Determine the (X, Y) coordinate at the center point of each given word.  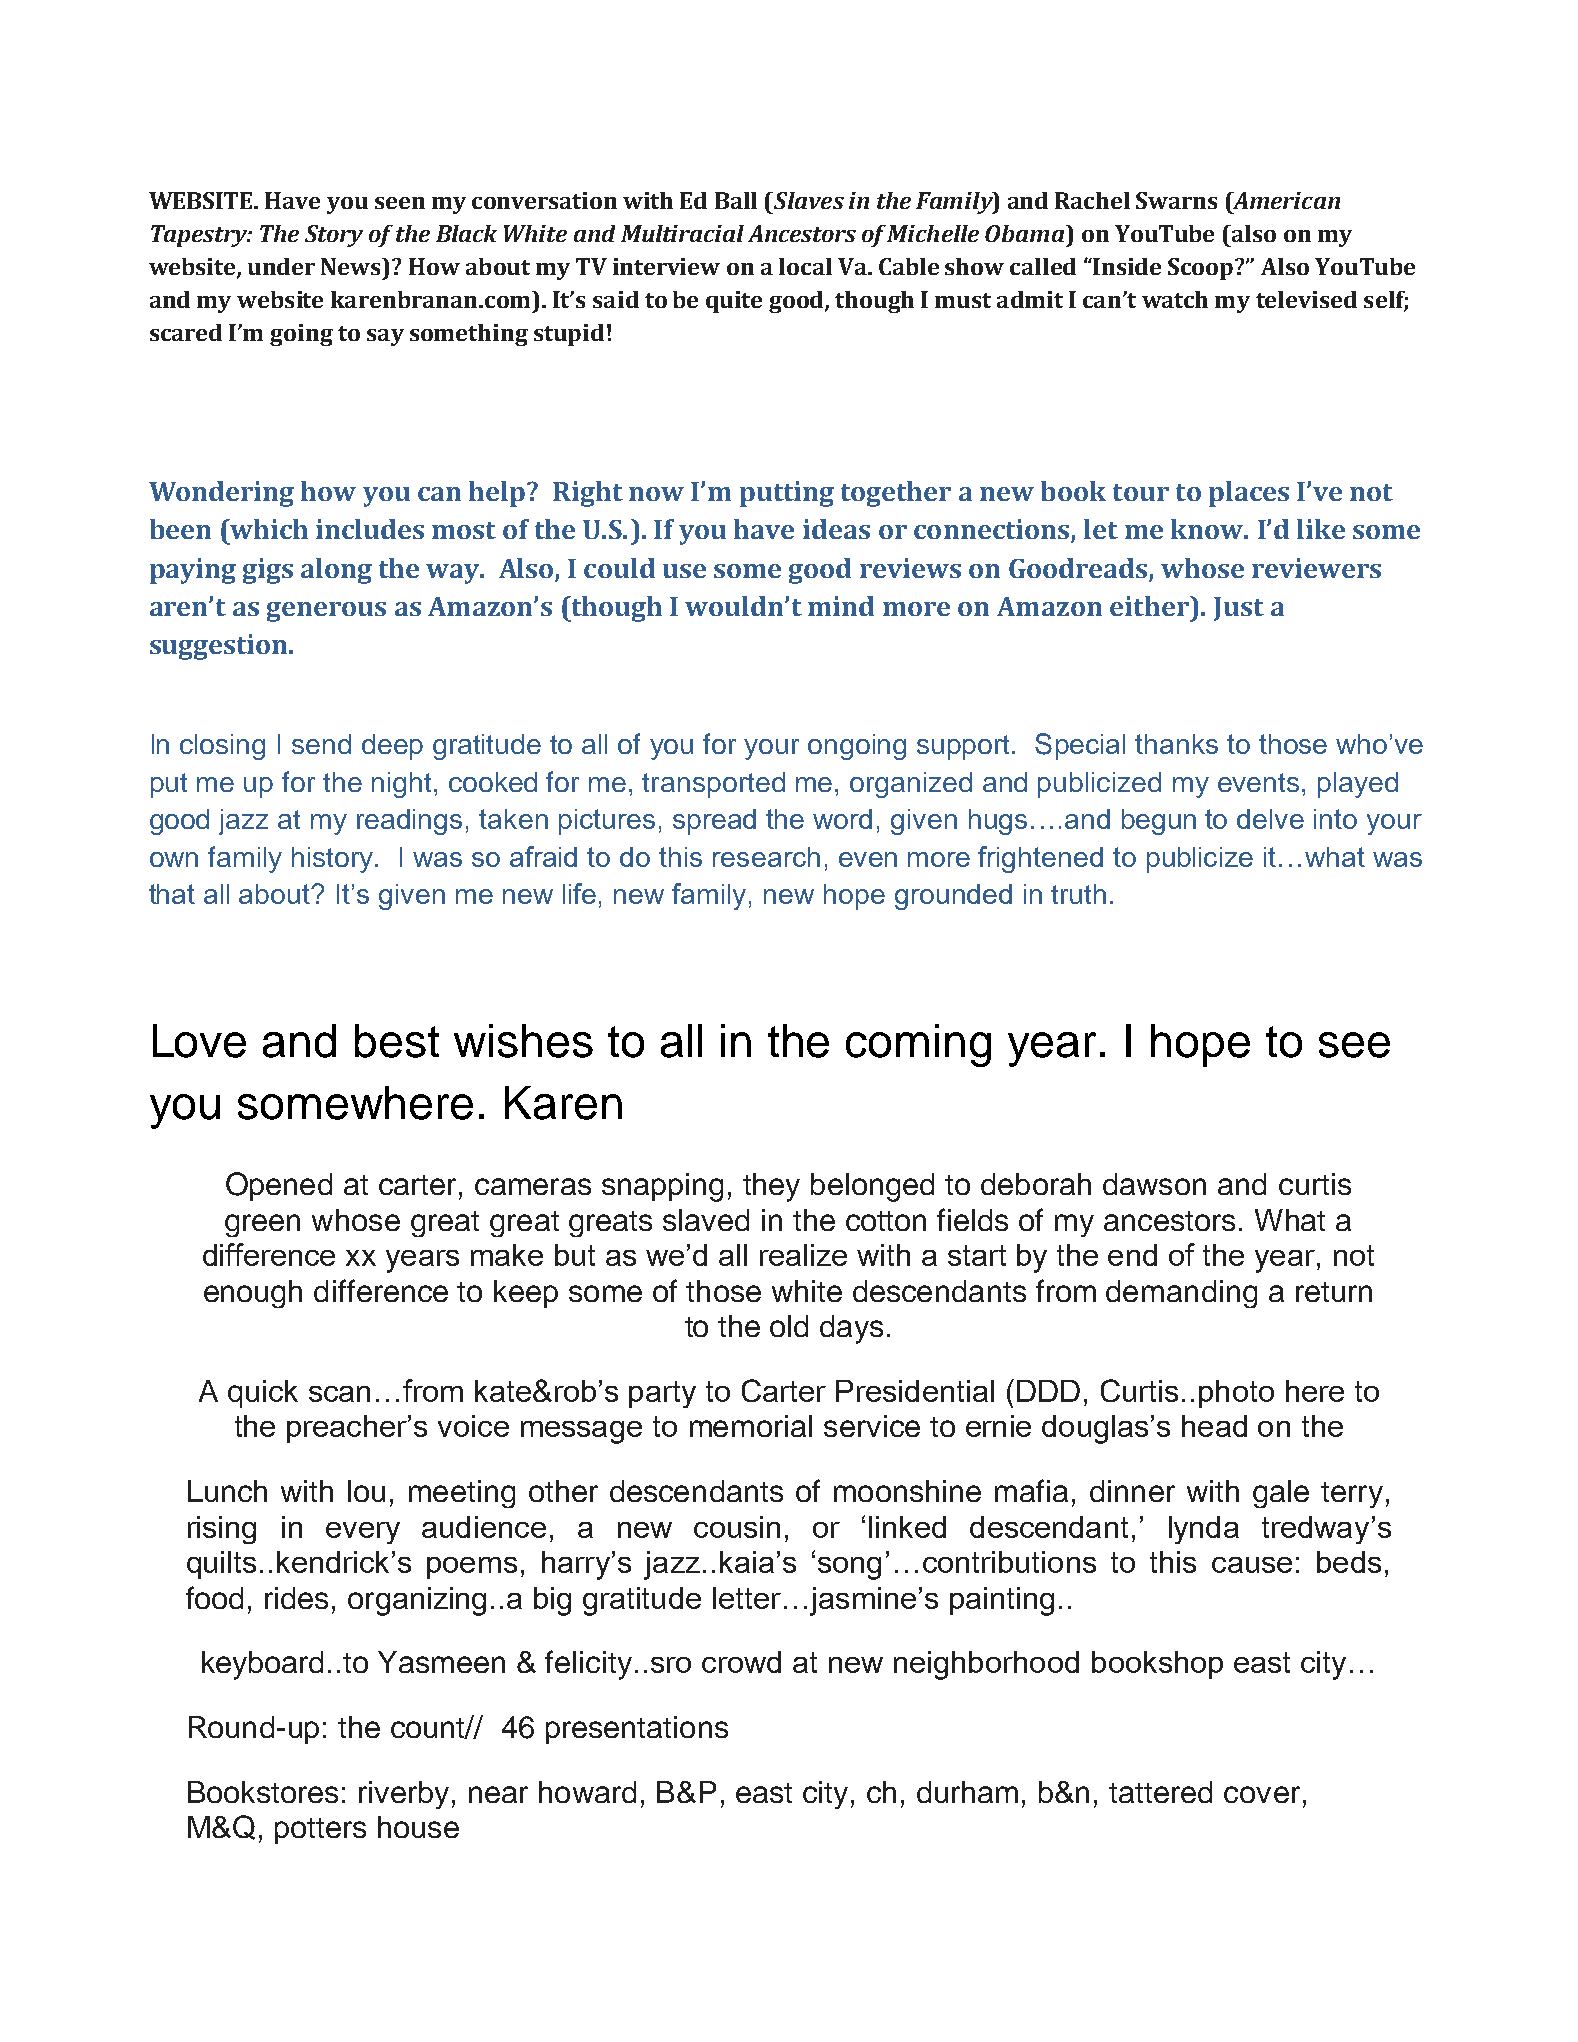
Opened (279, 1186)
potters (320, 1831)
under (281, 266)
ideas (836, 529)
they (771, 1187)
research (766, 857)
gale (1281, 1494)
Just (1239, 609)
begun (1159, 822)
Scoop (1200, 269)
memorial (751, 1426)
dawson (1154, 1184)
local (805, 266)
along (336, 571)
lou (366, 1491)
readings (409, 822)
